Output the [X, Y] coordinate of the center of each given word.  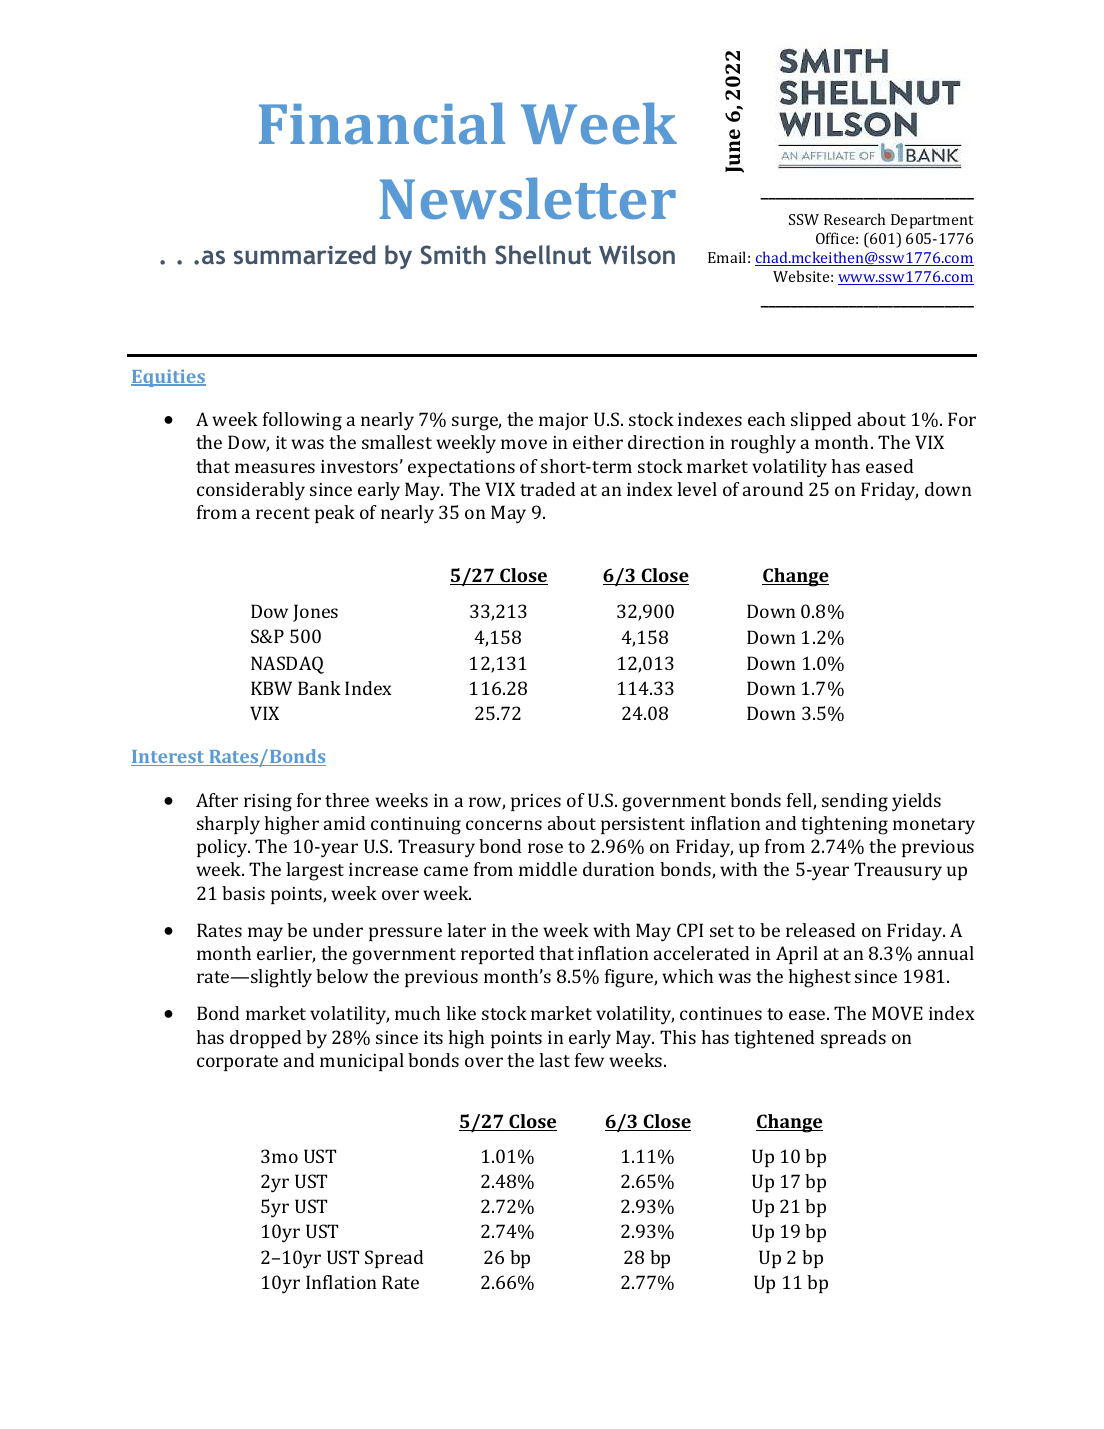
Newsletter [528, 198]
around [773, 489]
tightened [774, 1039]
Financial [382, 123]
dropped [266, 1039]
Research [854, 219]
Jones [315, 613]
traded [548, 489]
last [554, 1060]
